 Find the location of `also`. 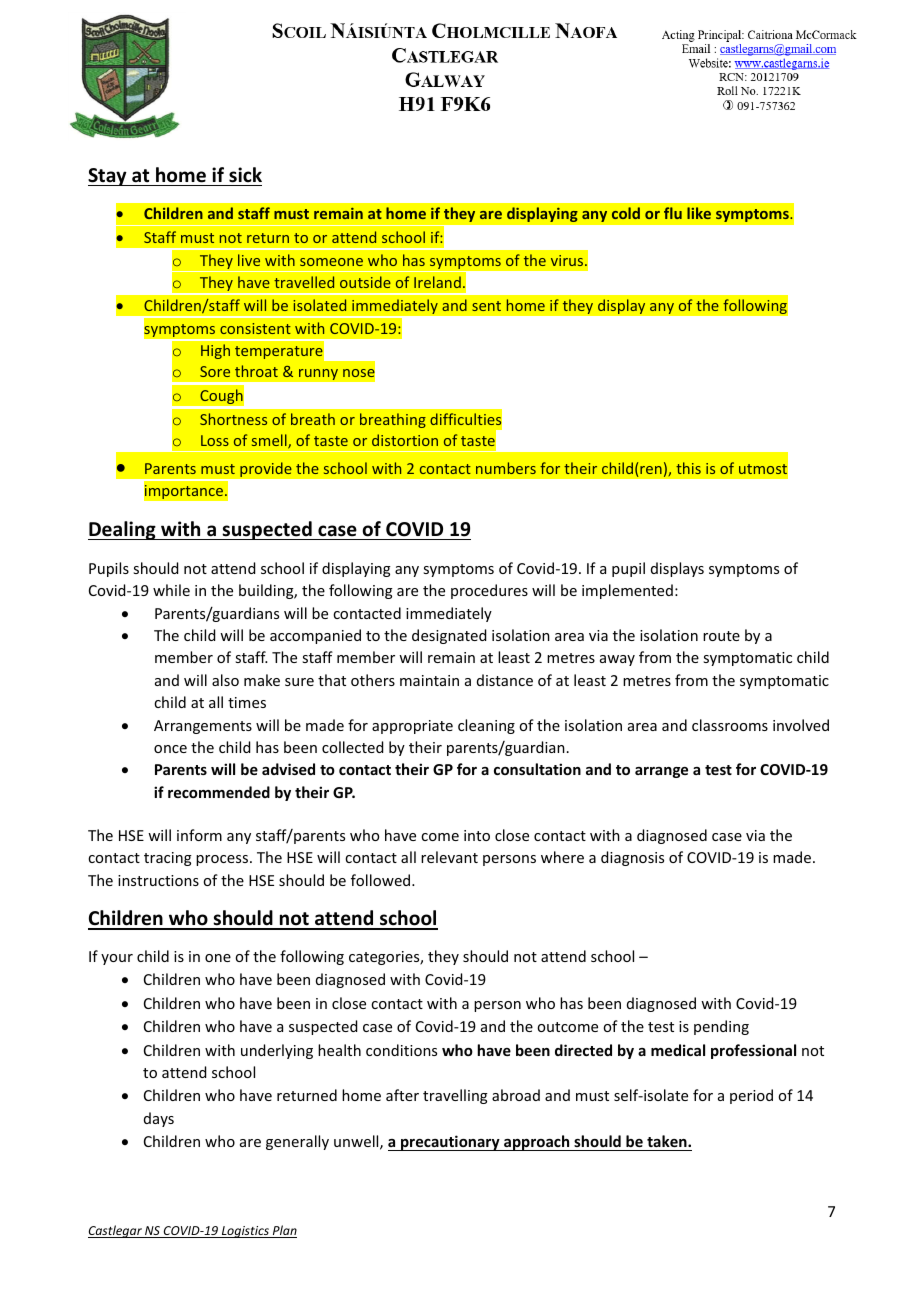

also is located at coordinates (225, 680).
